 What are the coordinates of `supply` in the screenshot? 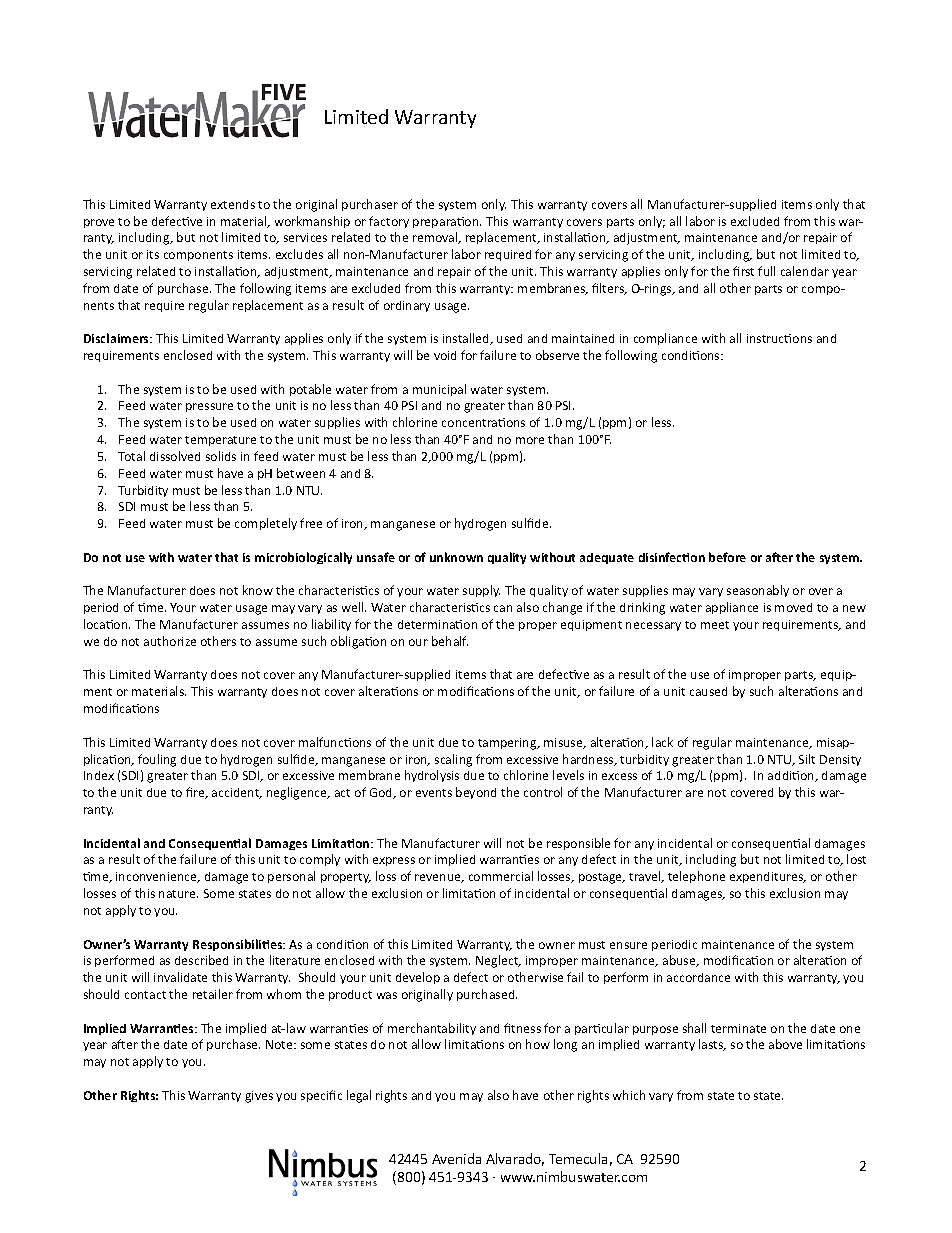 It's located at (481, 591).
